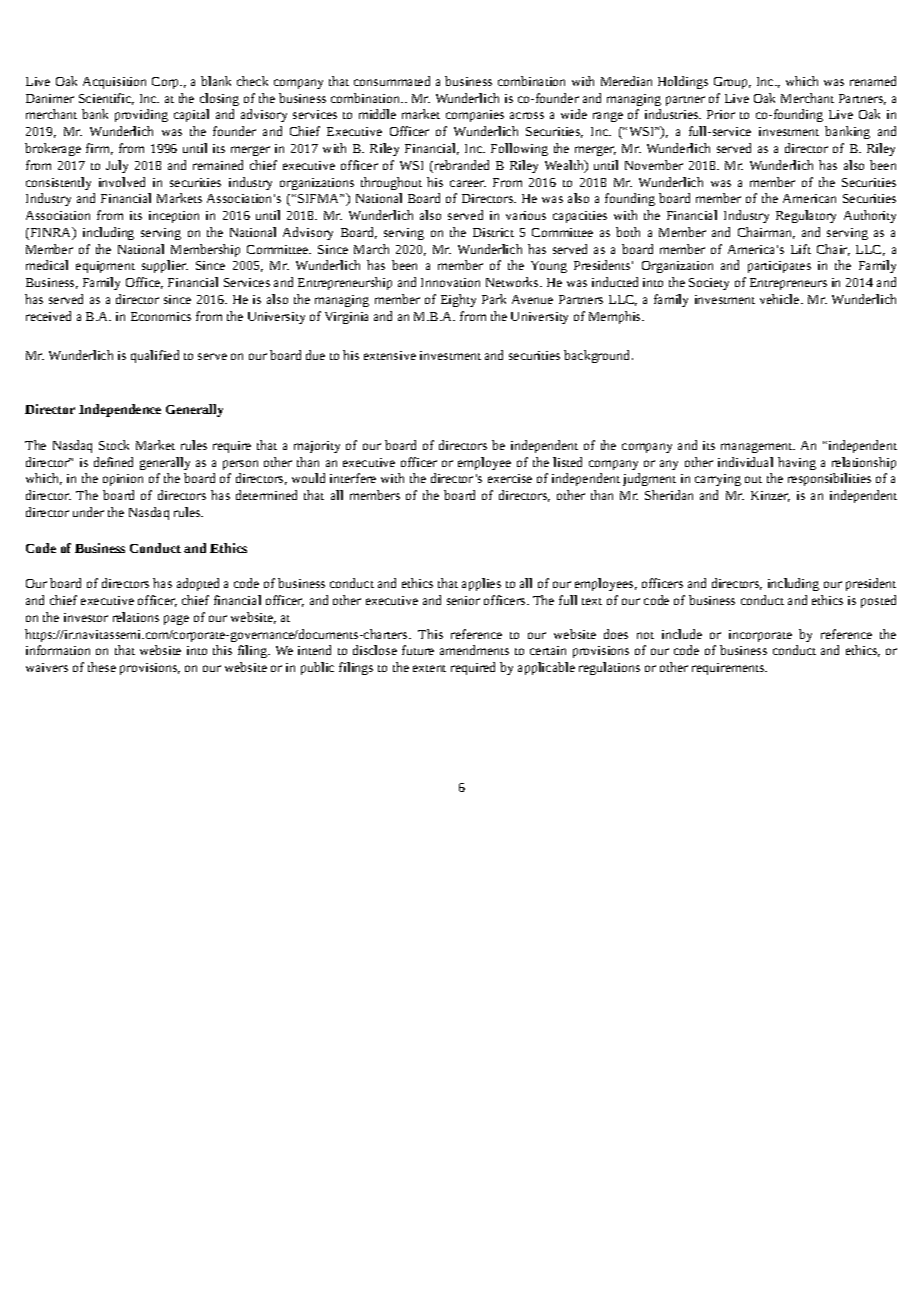 The height and width of the screenshot is (1308, 924). I want to click on include, so click(682, 634).
